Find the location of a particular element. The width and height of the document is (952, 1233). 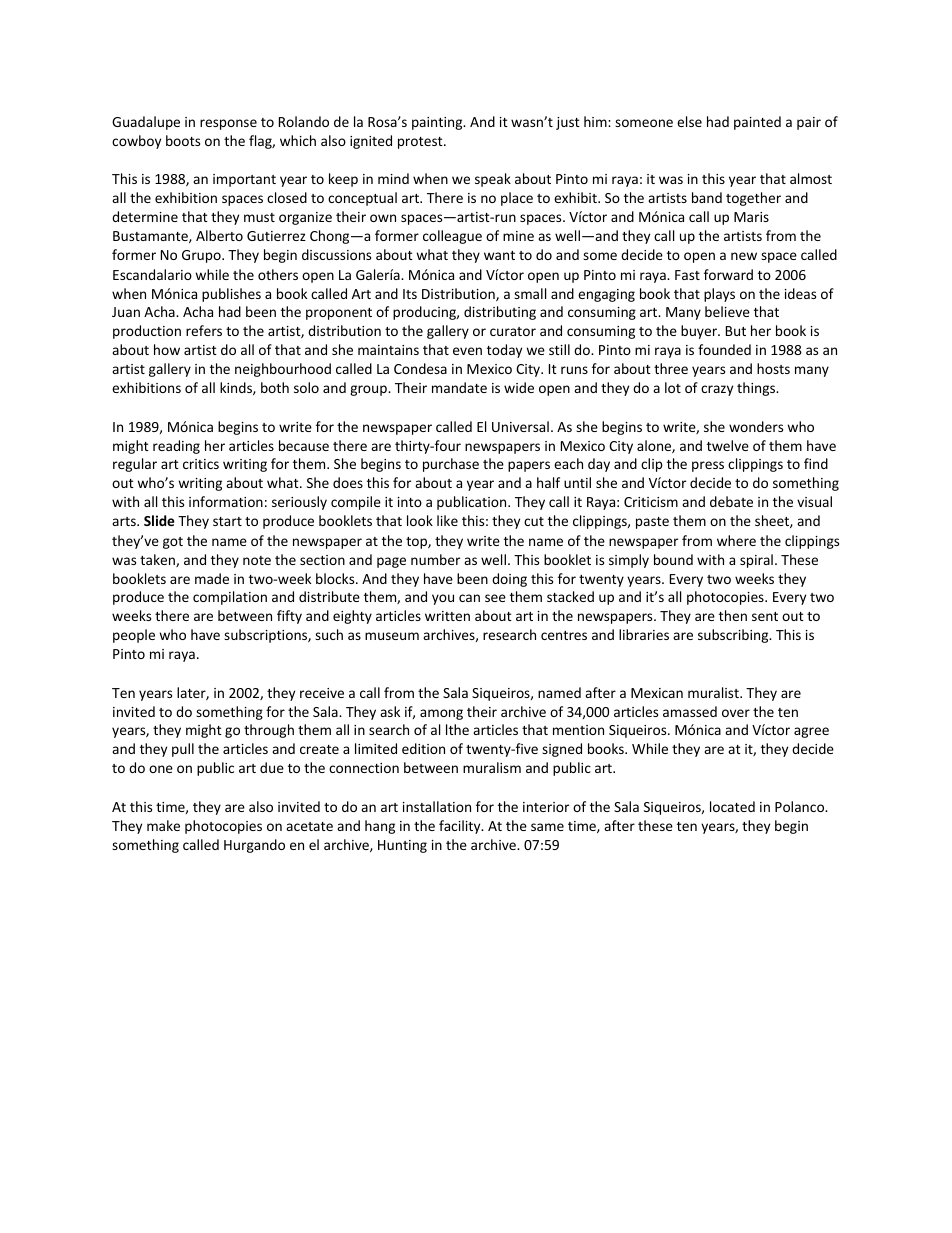

located is located at coordinates (732, 806).
